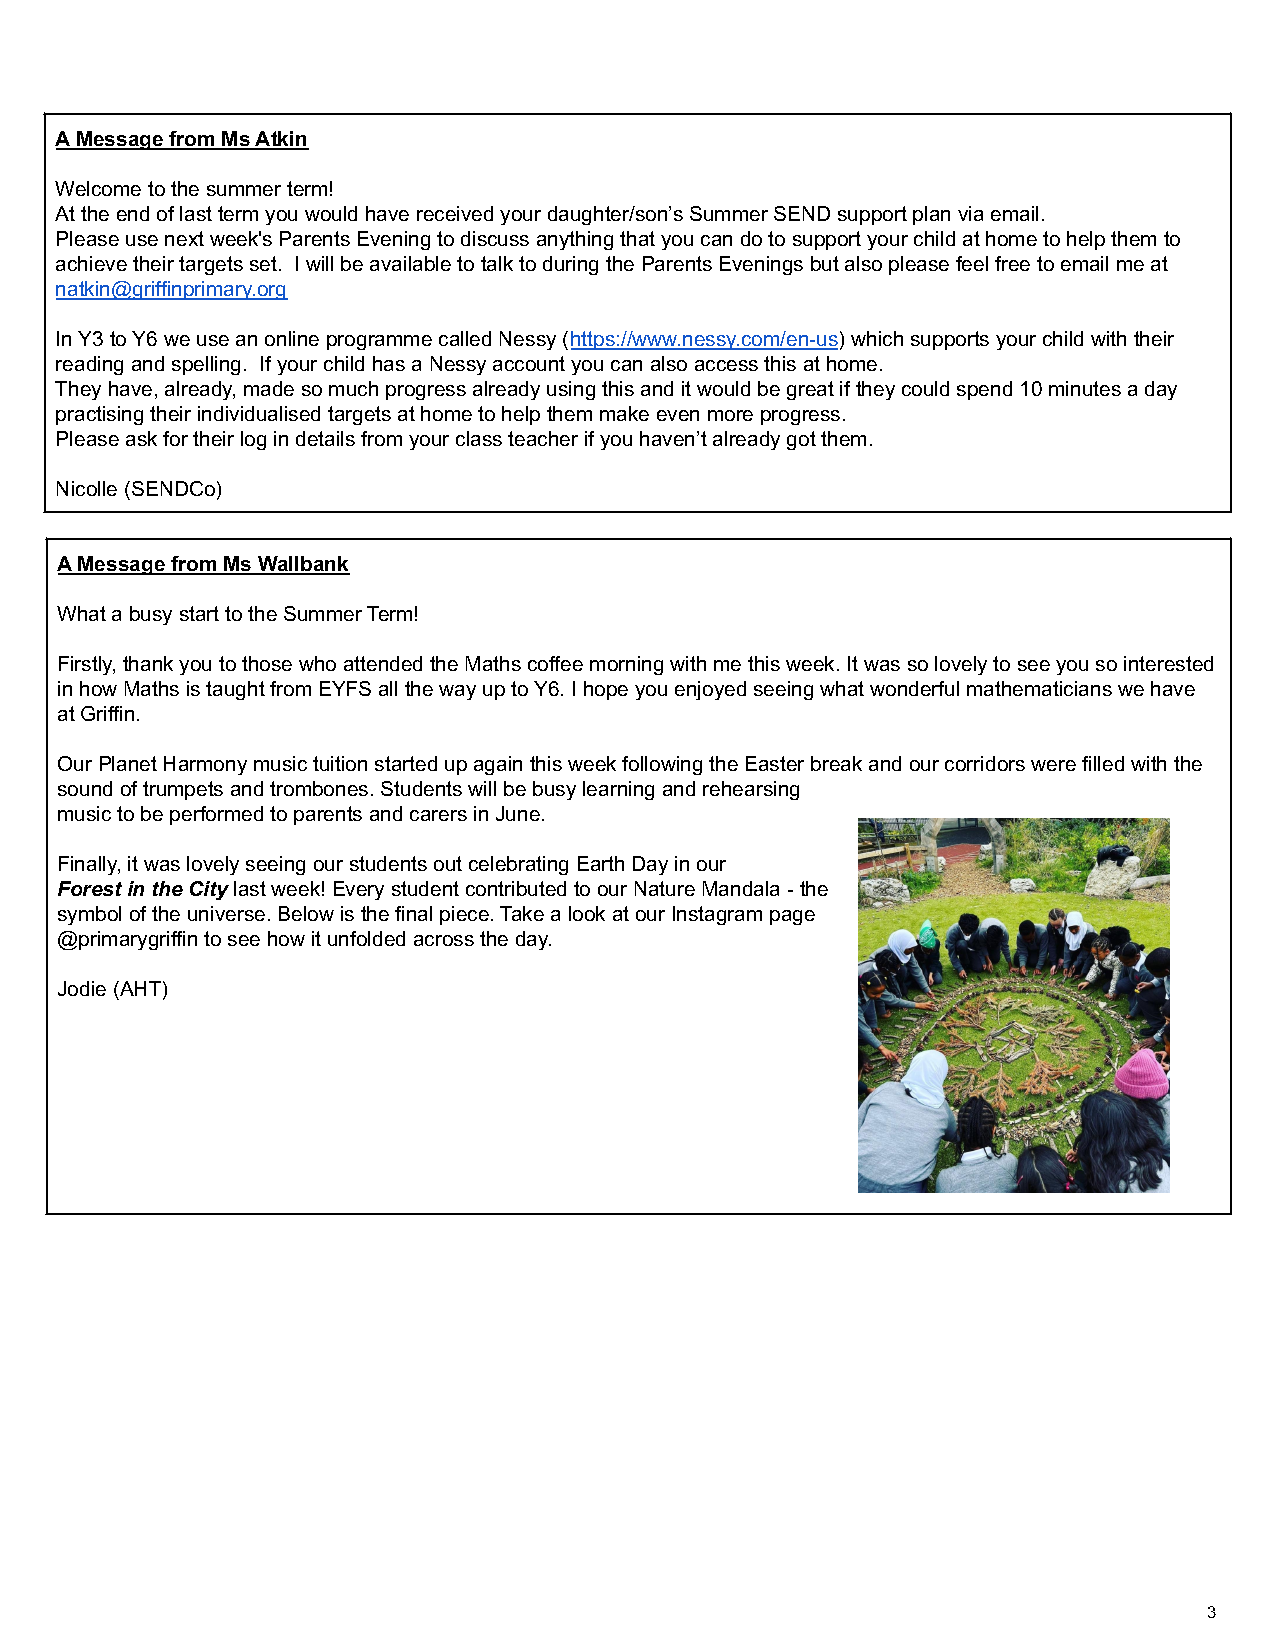  Describe the element at coordinates (587, 913) in the screenshot. I see `look` at that location.
